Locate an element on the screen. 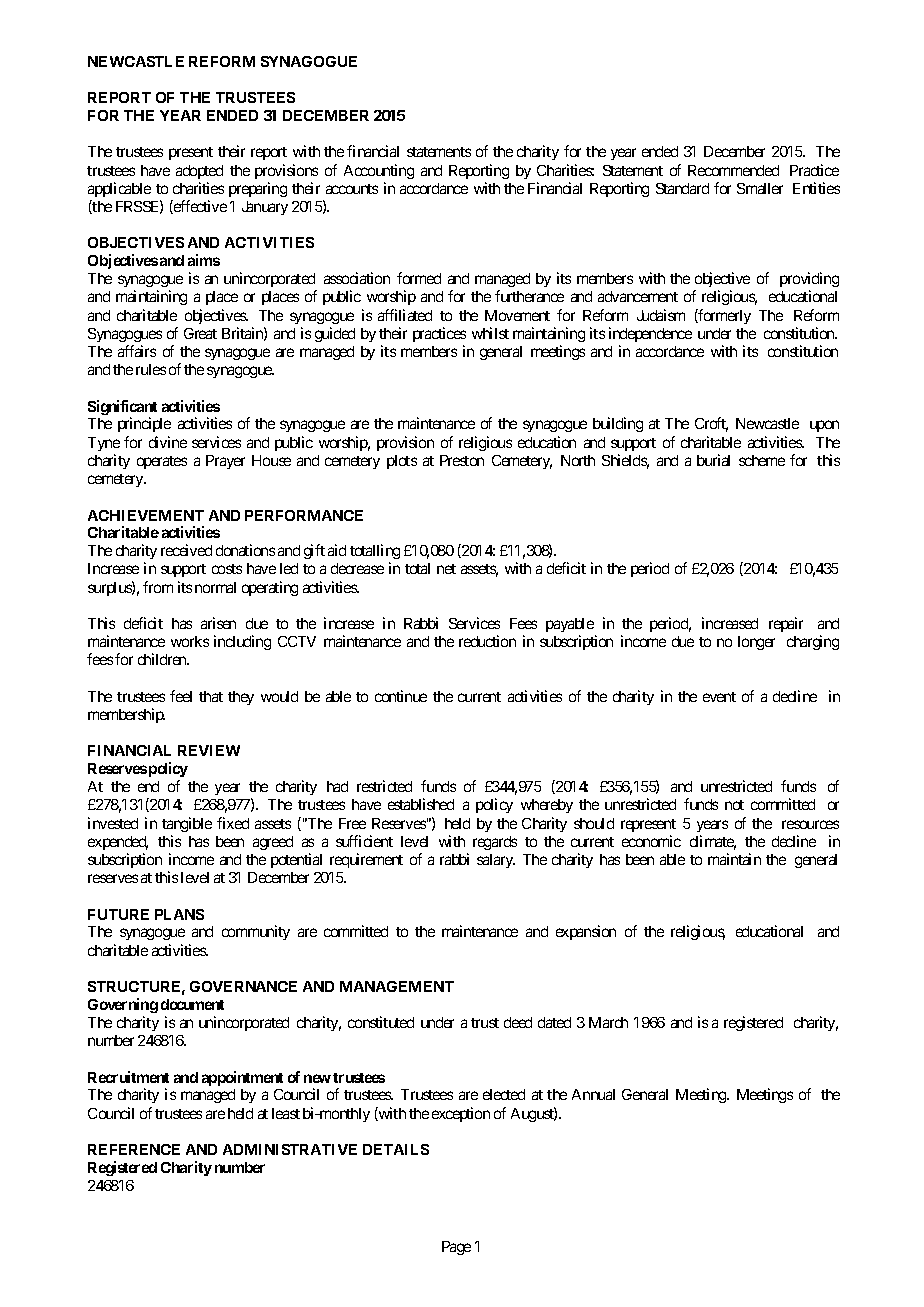  Page is located at coordinates (456, 1248).
